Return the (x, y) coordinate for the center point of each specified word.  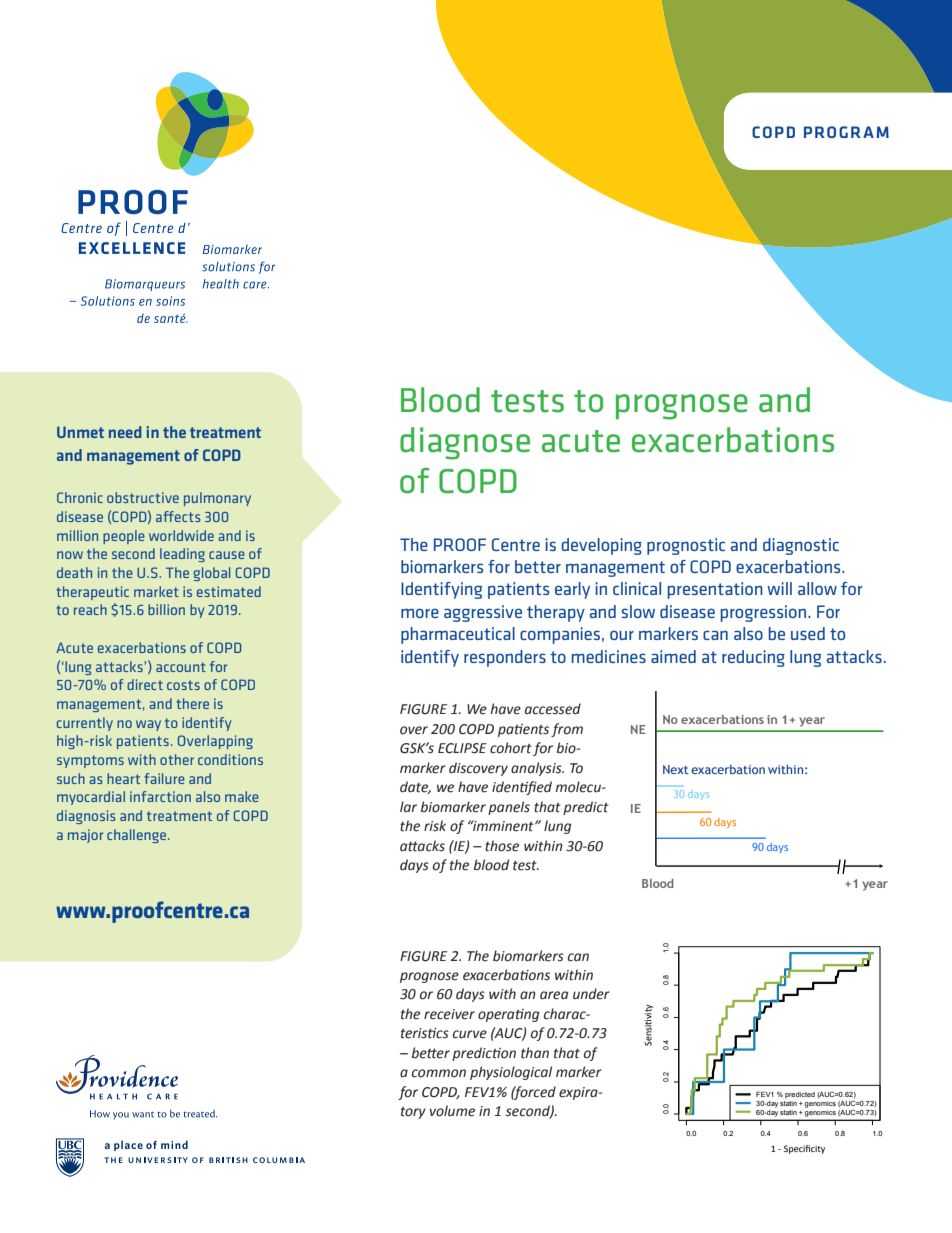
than (535, 1053)
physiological (511, 1073)
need (125, 432)
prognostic (686, 546)
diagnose (465, 443)
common (439, 1073)
